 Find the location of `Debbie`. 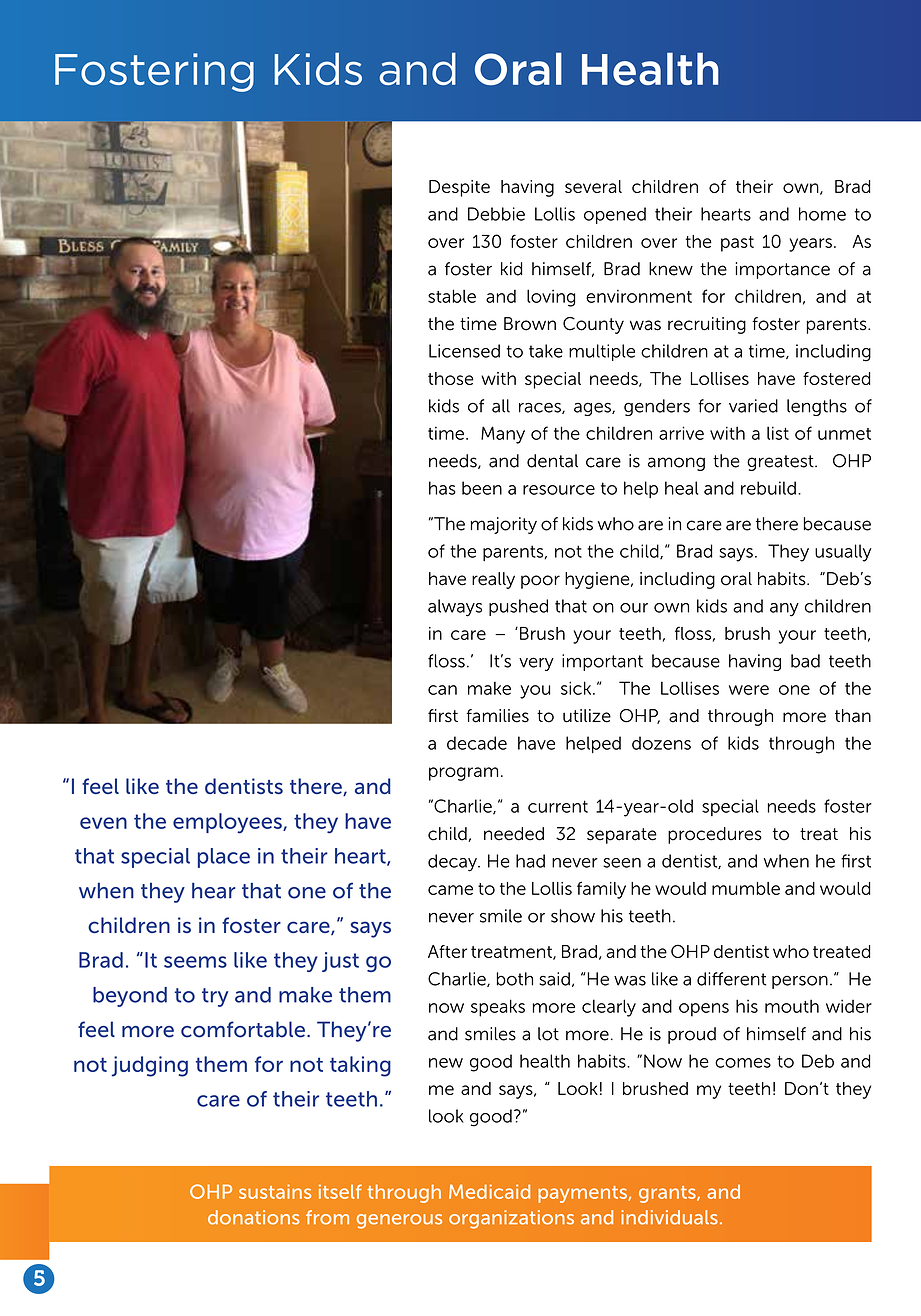

Debbie is located at coordinates (496, 214).
